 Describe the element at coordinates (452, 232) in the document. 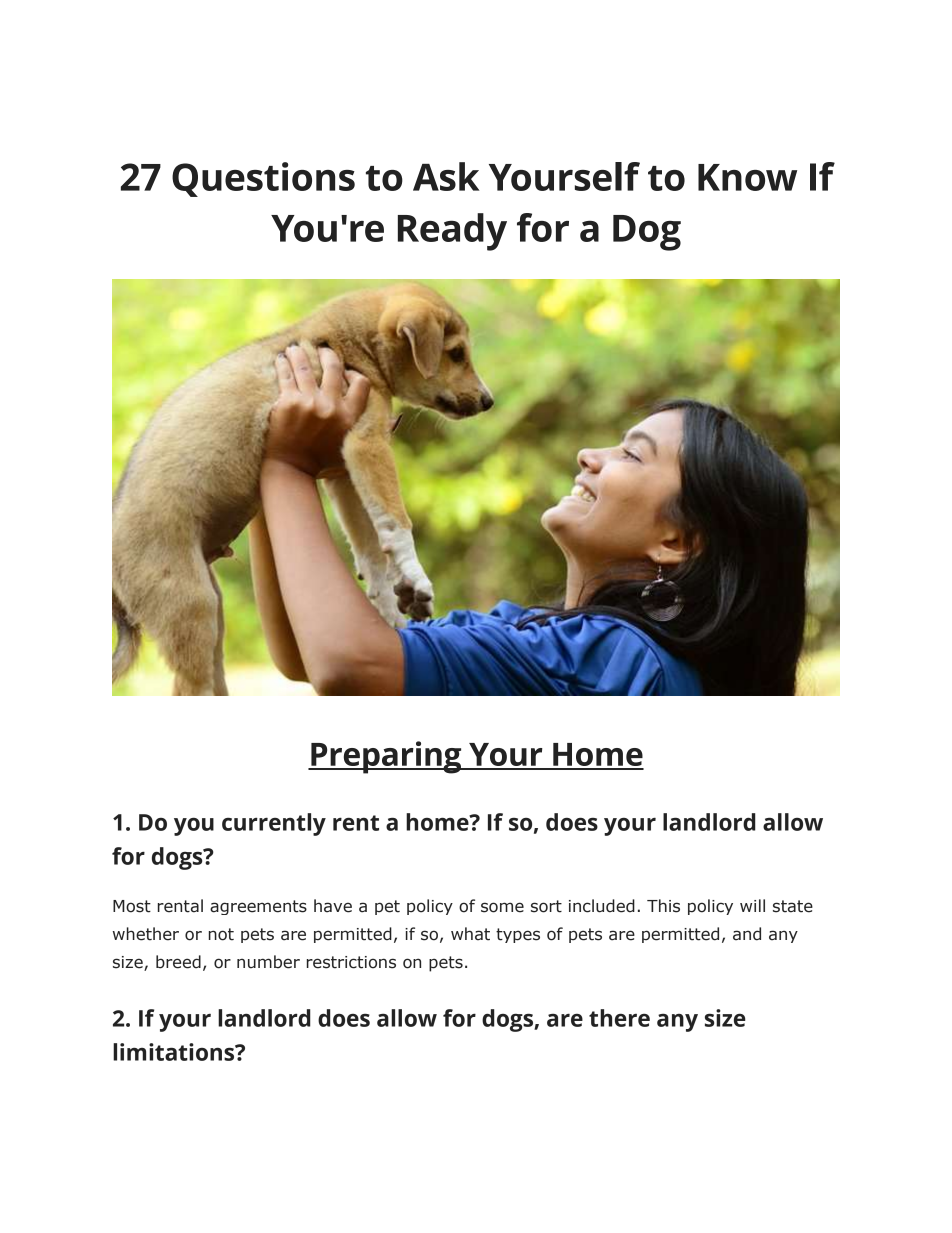

I see `Ready` at that location.
